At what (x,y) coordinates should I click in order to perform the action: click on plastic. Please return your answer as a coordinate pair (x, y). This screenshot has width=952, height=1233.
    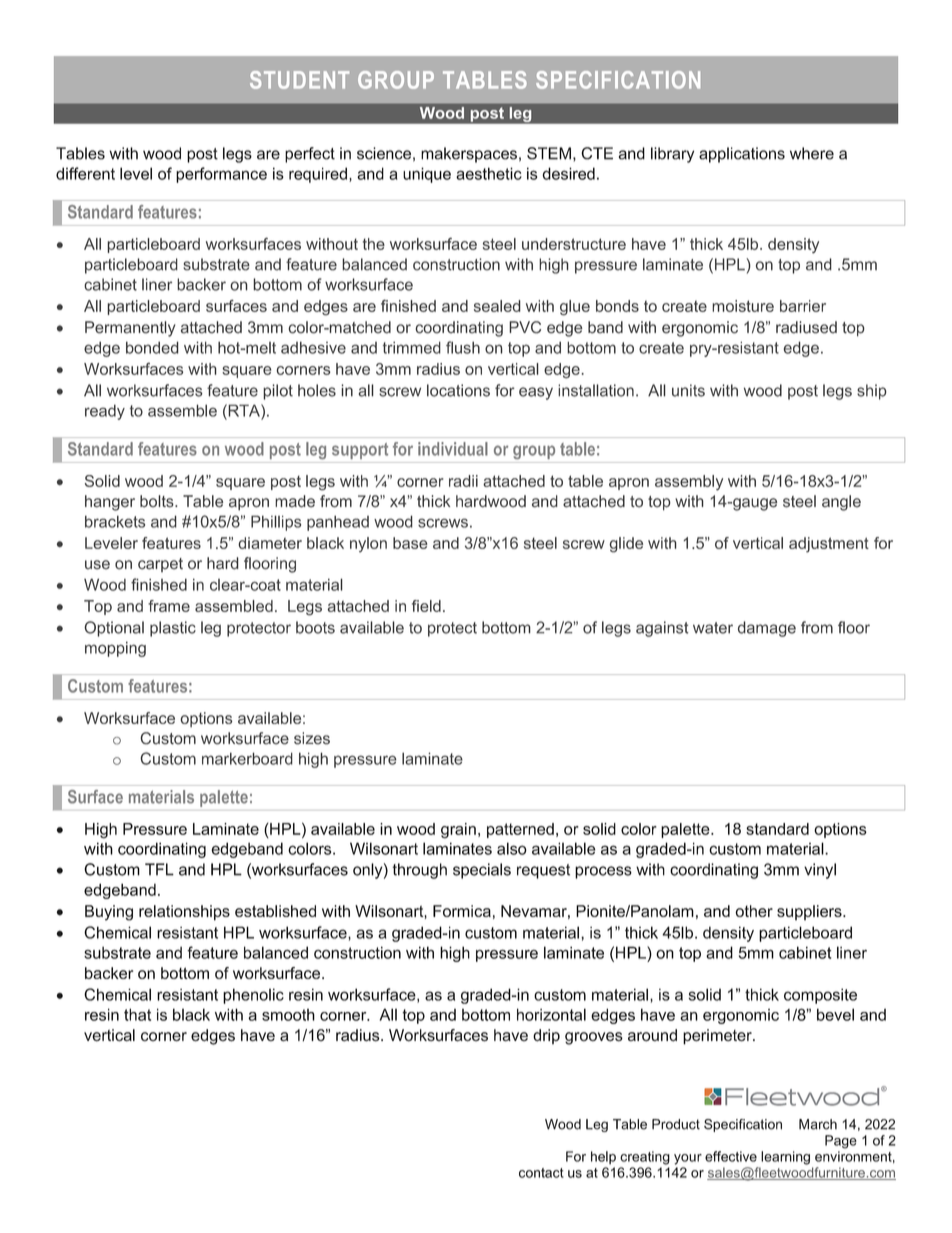
    Looking at the image, I should click on (173, 629).
